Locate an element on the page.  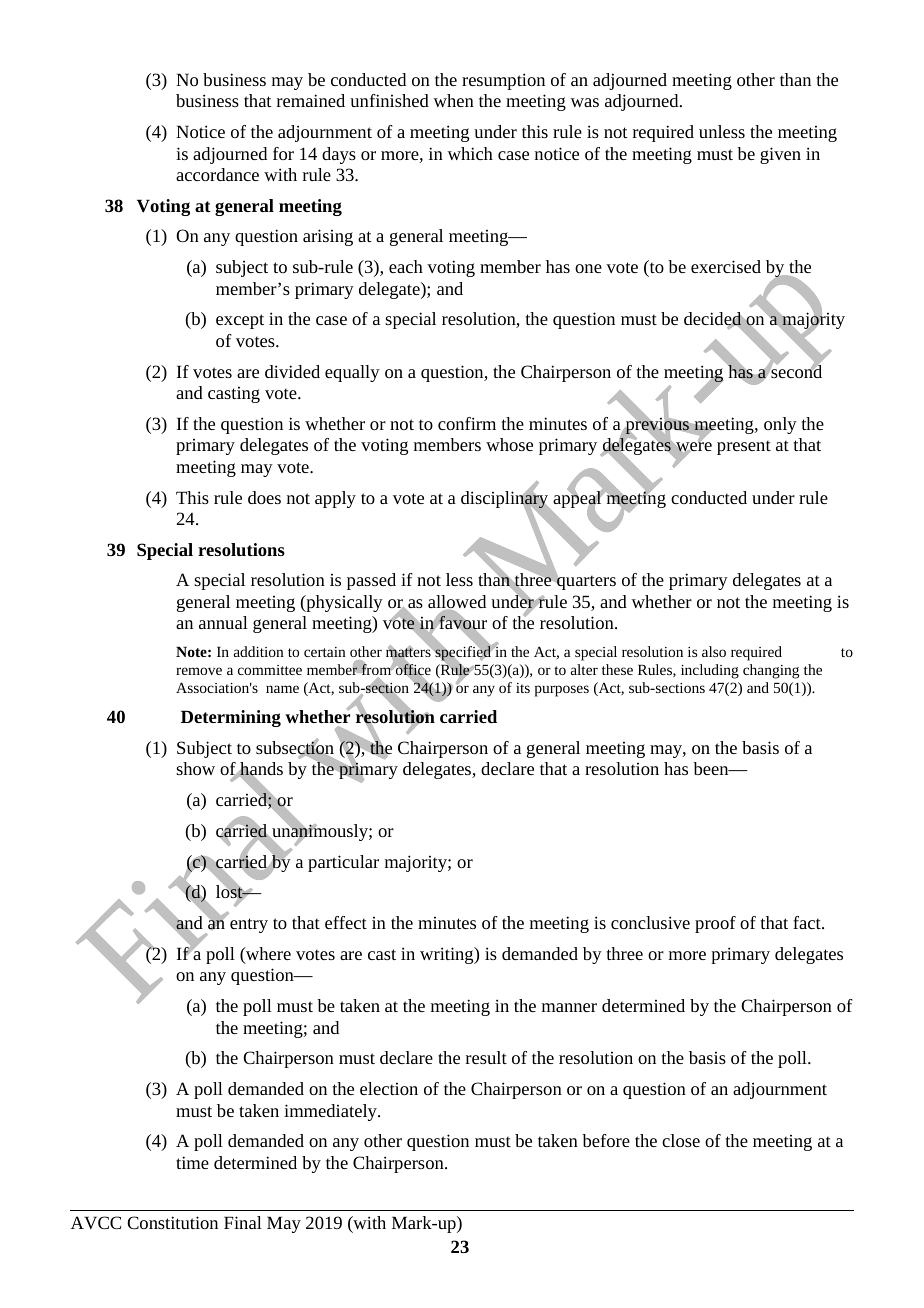
does is located at coordinates (264, 497).
